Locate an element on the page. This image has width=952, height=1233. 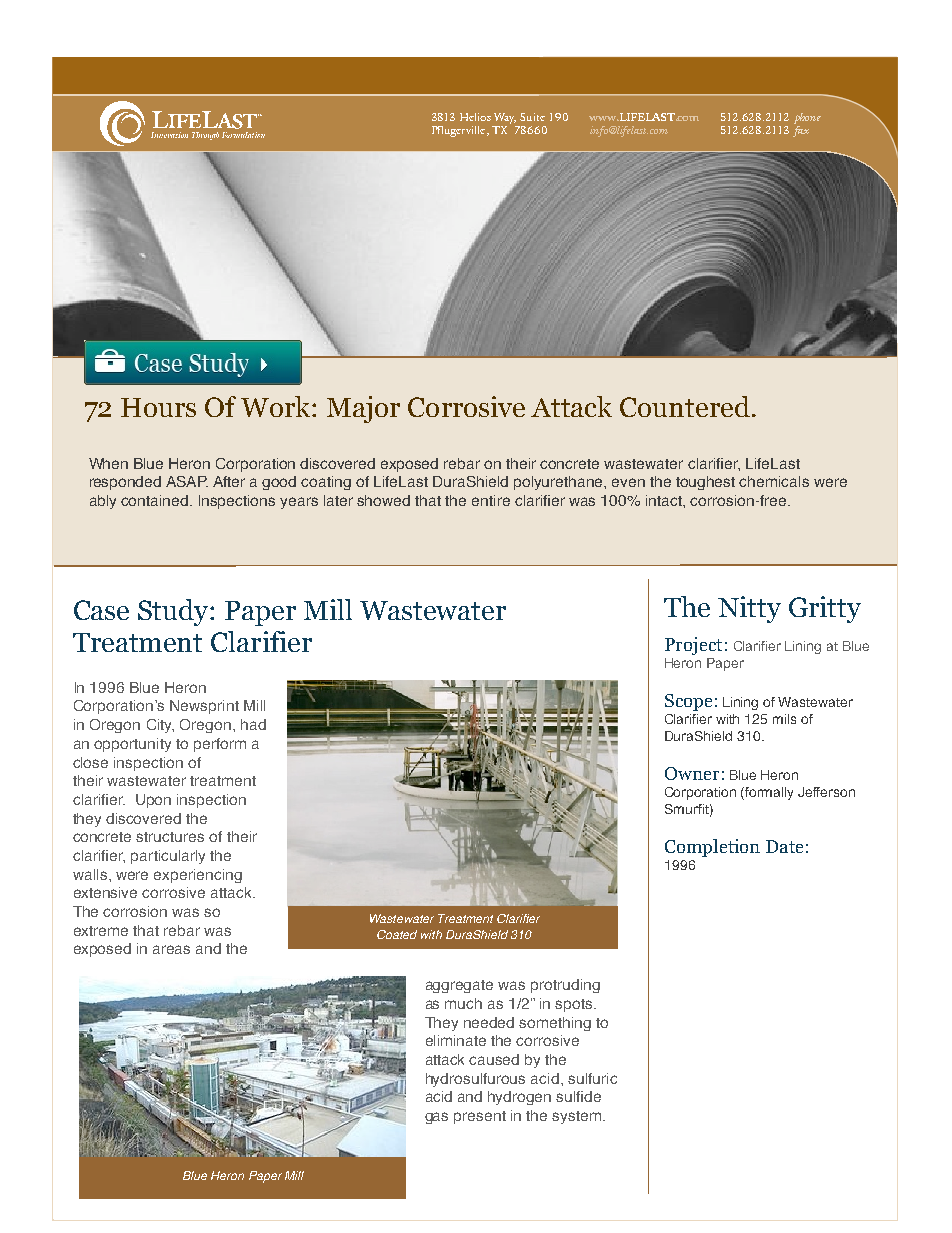
Major is located at coordinates (363, 409).
